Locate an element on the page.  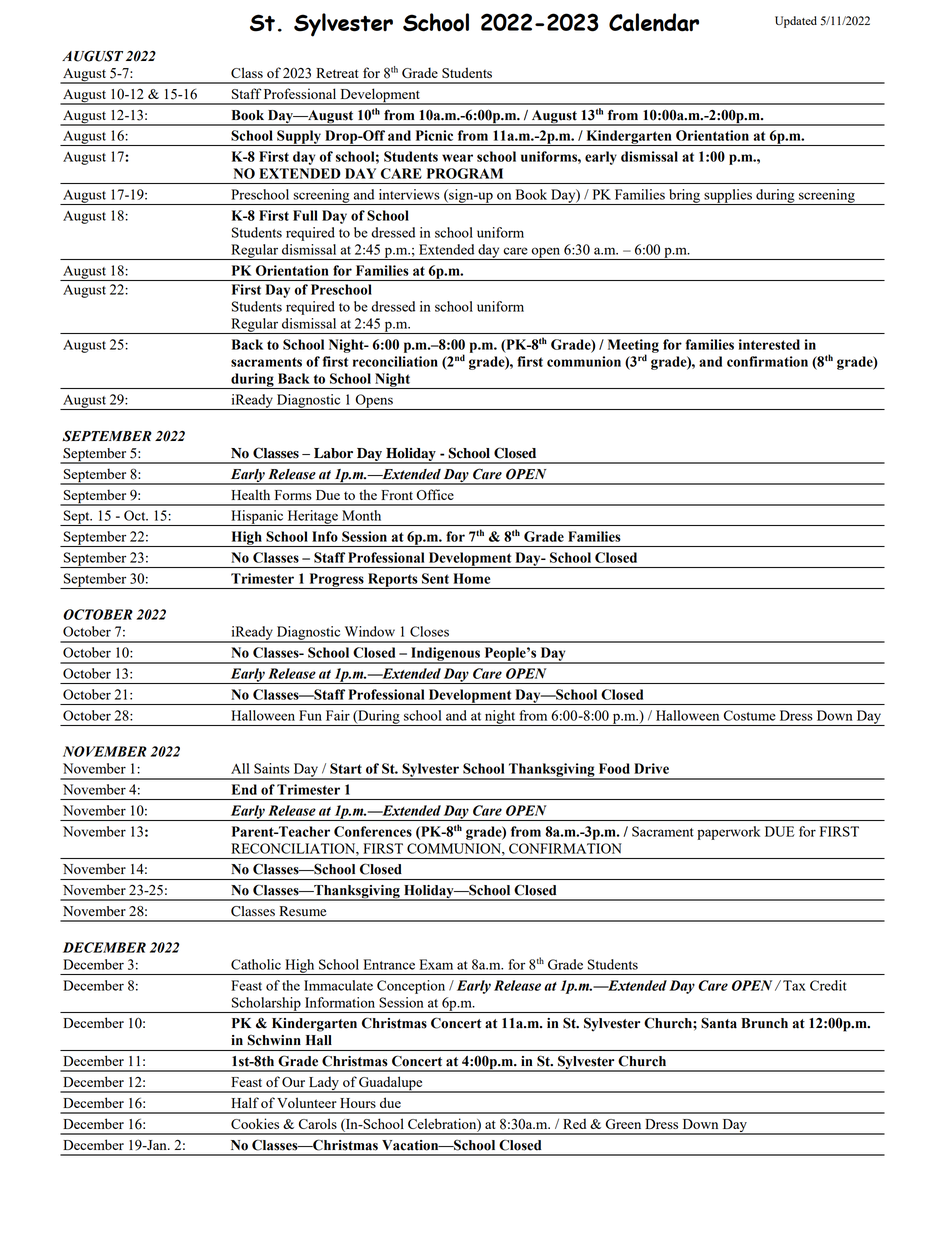
Fun is located at coordinates (310, 715).
